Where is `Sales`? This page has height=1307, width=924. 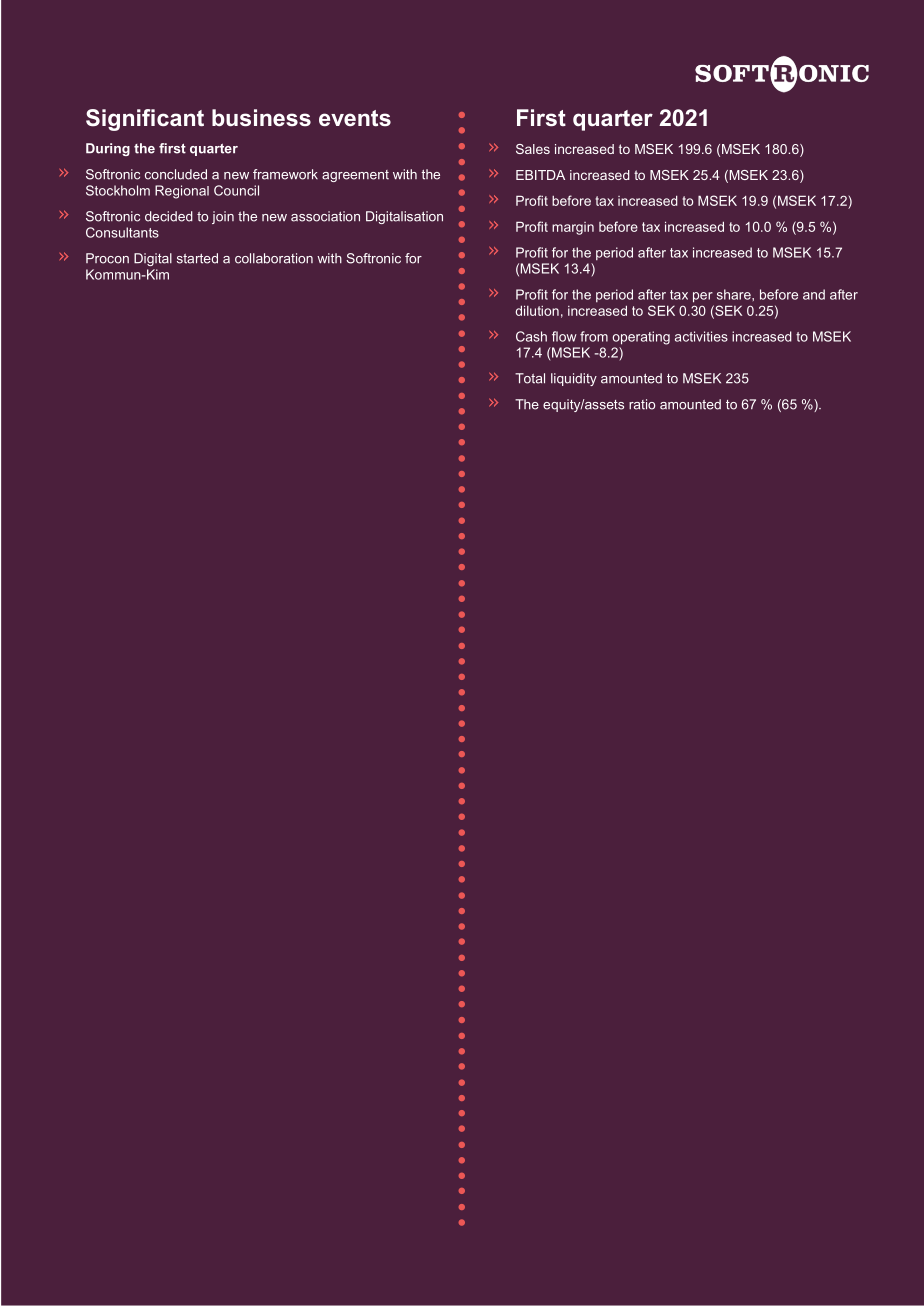 Sales is located at coordinates (533, 149).
